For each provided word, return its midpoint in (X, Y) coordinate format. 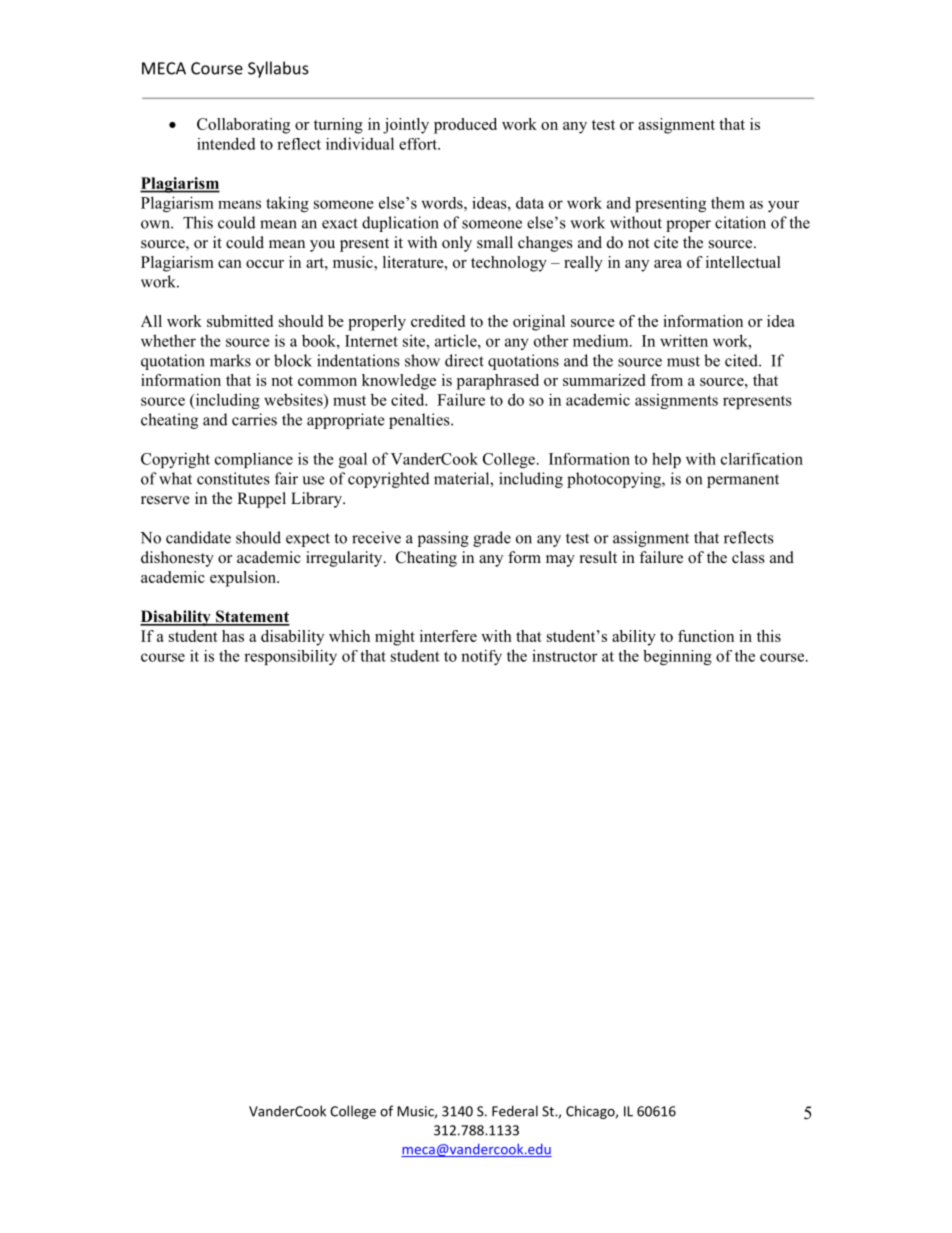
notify (481, 657)
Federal (515, 1111)
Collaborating (243, 126)
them (728, 203)
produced (465, 126)
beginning (677, 657)
